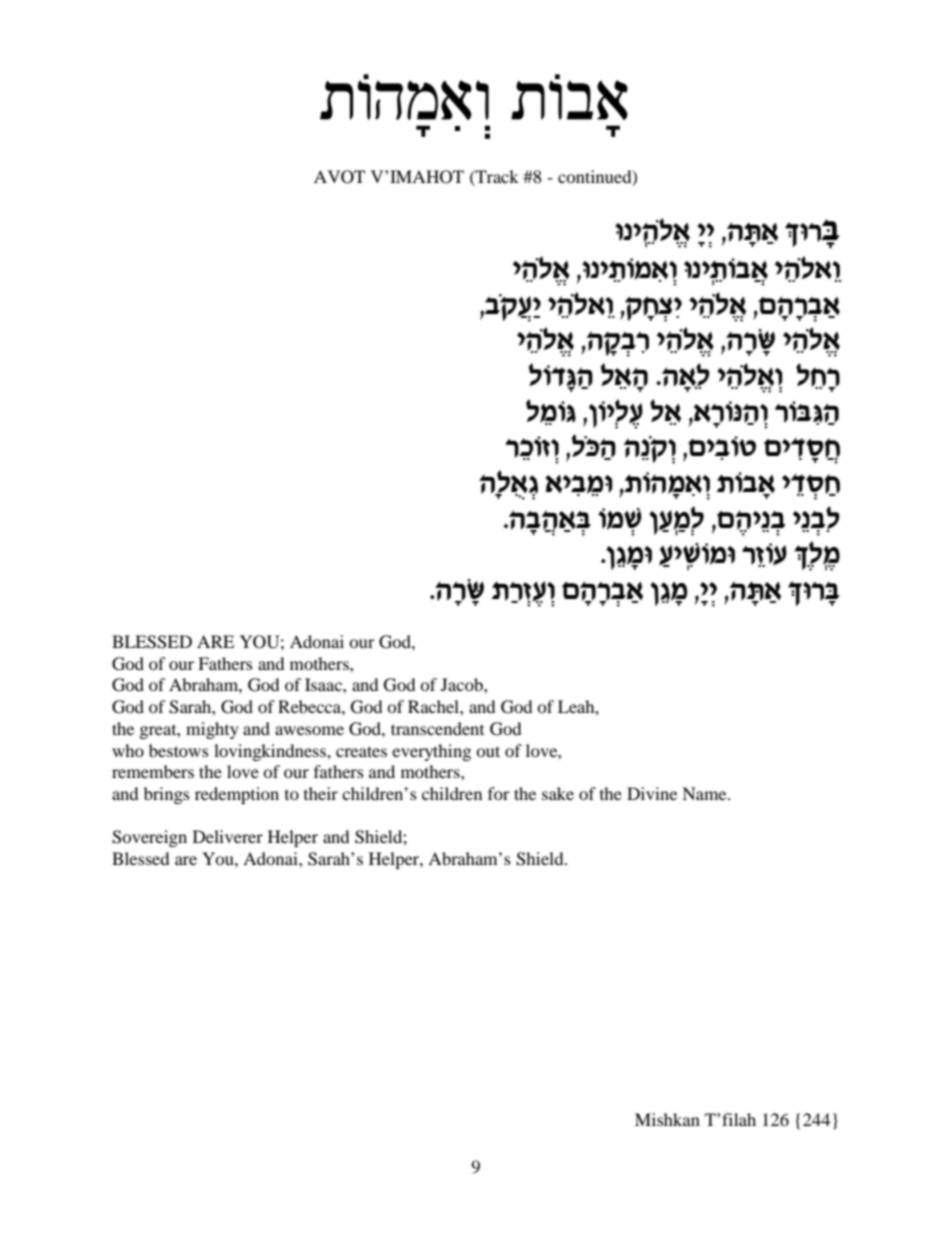 This page has height=1233, width=952. Describe the element at coordinates (463, 684) in the page. I see `Jacob` at that location.
